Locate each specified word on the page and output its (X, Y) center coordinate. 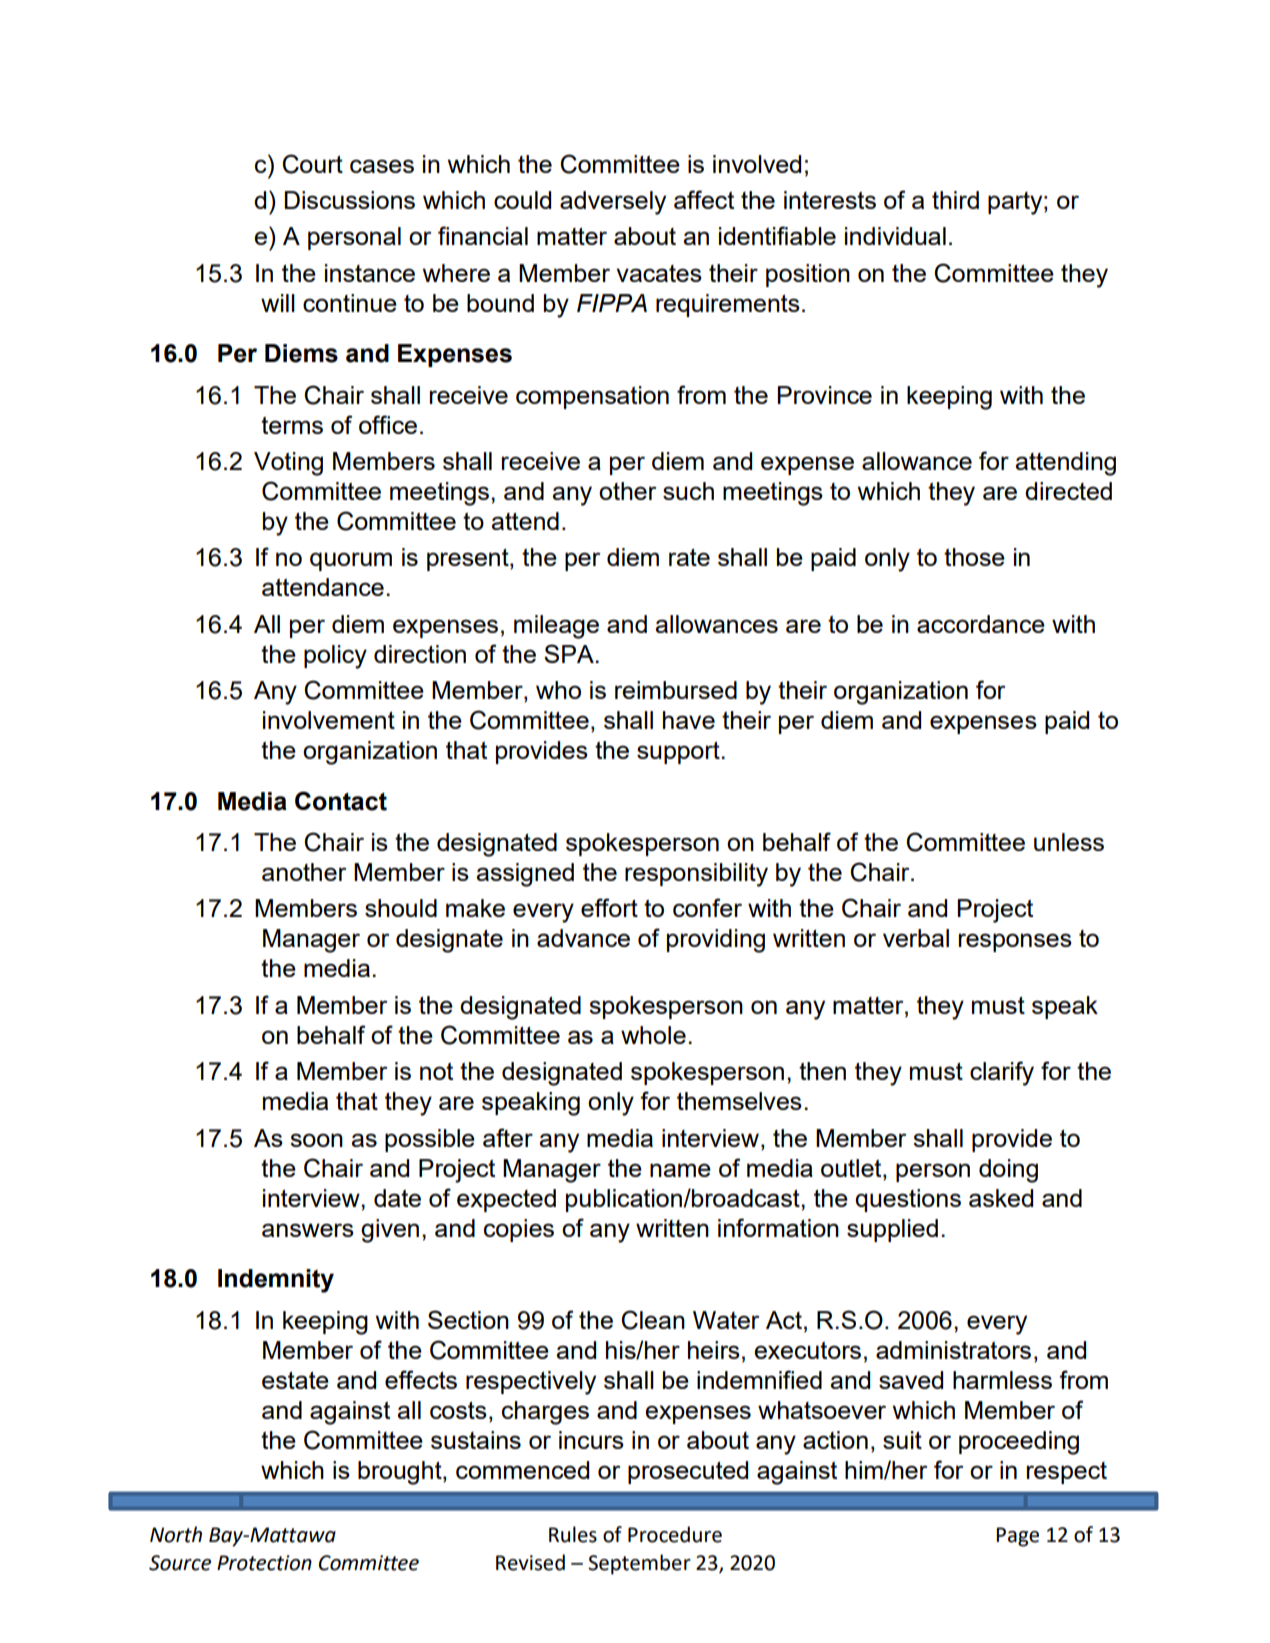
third (955, 200)
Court (312, 164)
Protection (264, 1563)
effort (609, 907)
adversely (613, 203)
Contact (341, 801)
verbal (916, 938)
